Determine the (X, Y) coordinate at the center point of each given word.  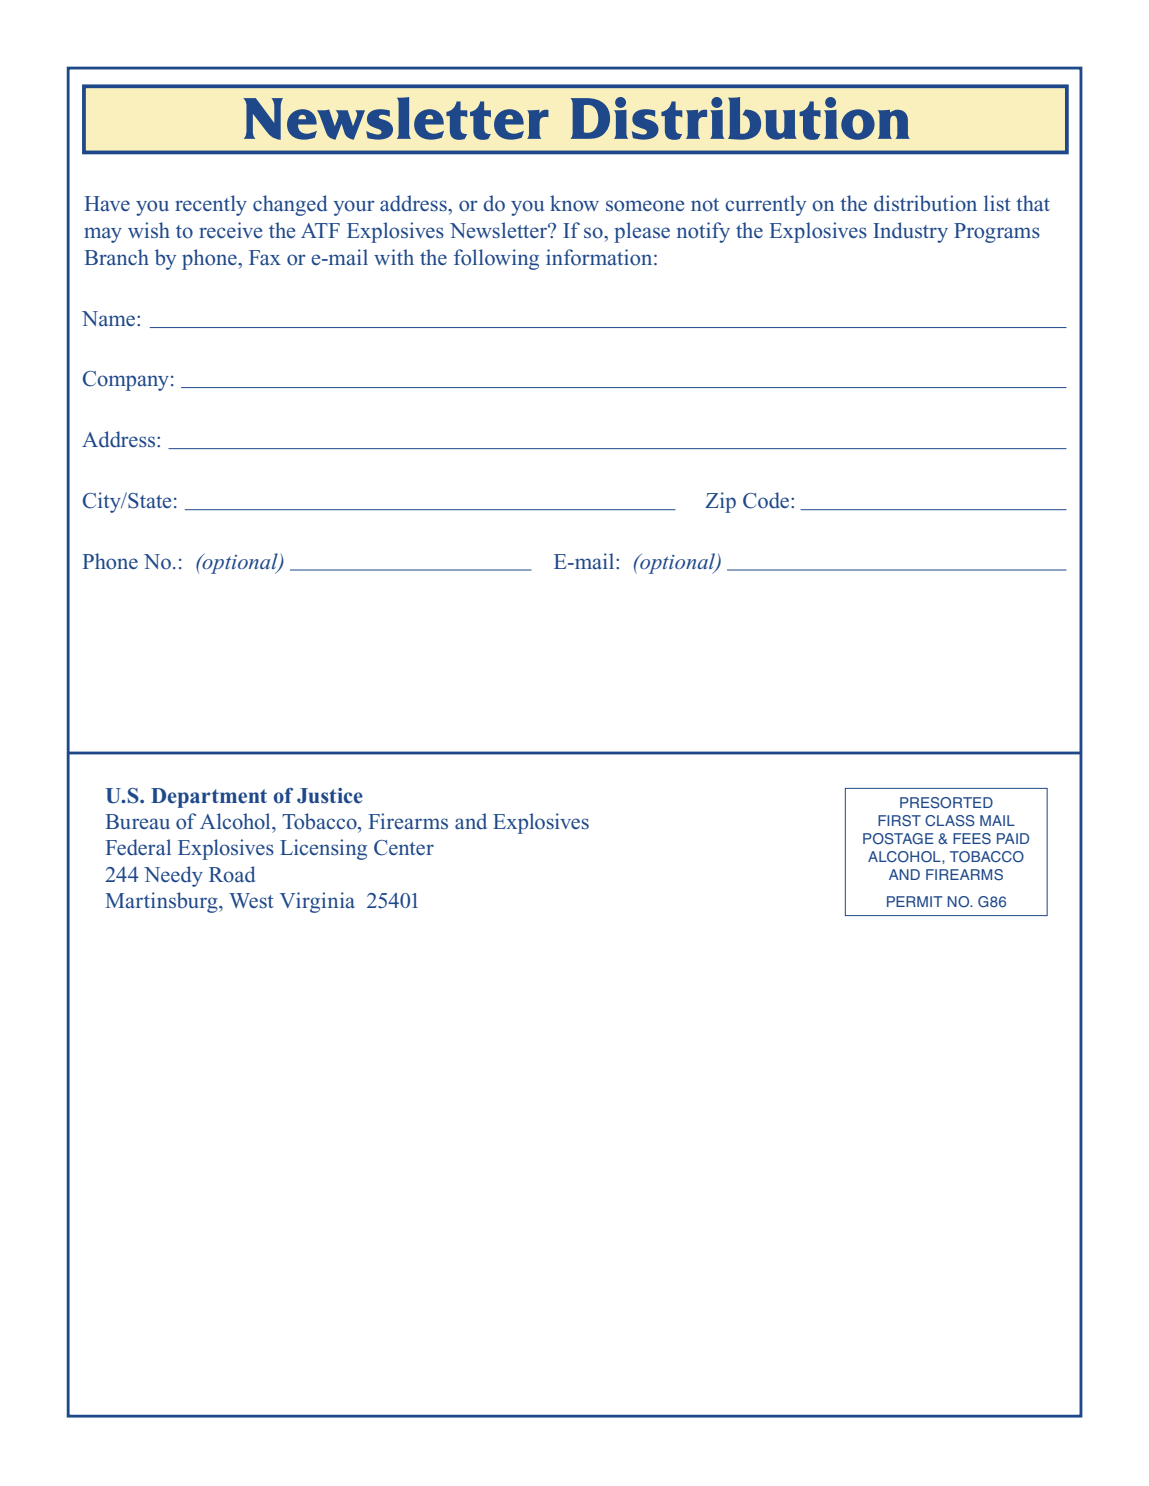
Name (110, 319)
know (574, 203)
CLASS (950, 821)
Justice (330, 796)
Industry (910, 232)
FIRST (899, 821)
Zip (720, 502)
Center (404, 848)
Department (209, 798)
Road (232, 874)
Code (767, 500)
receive (230, 230)
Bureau (138, 821)
